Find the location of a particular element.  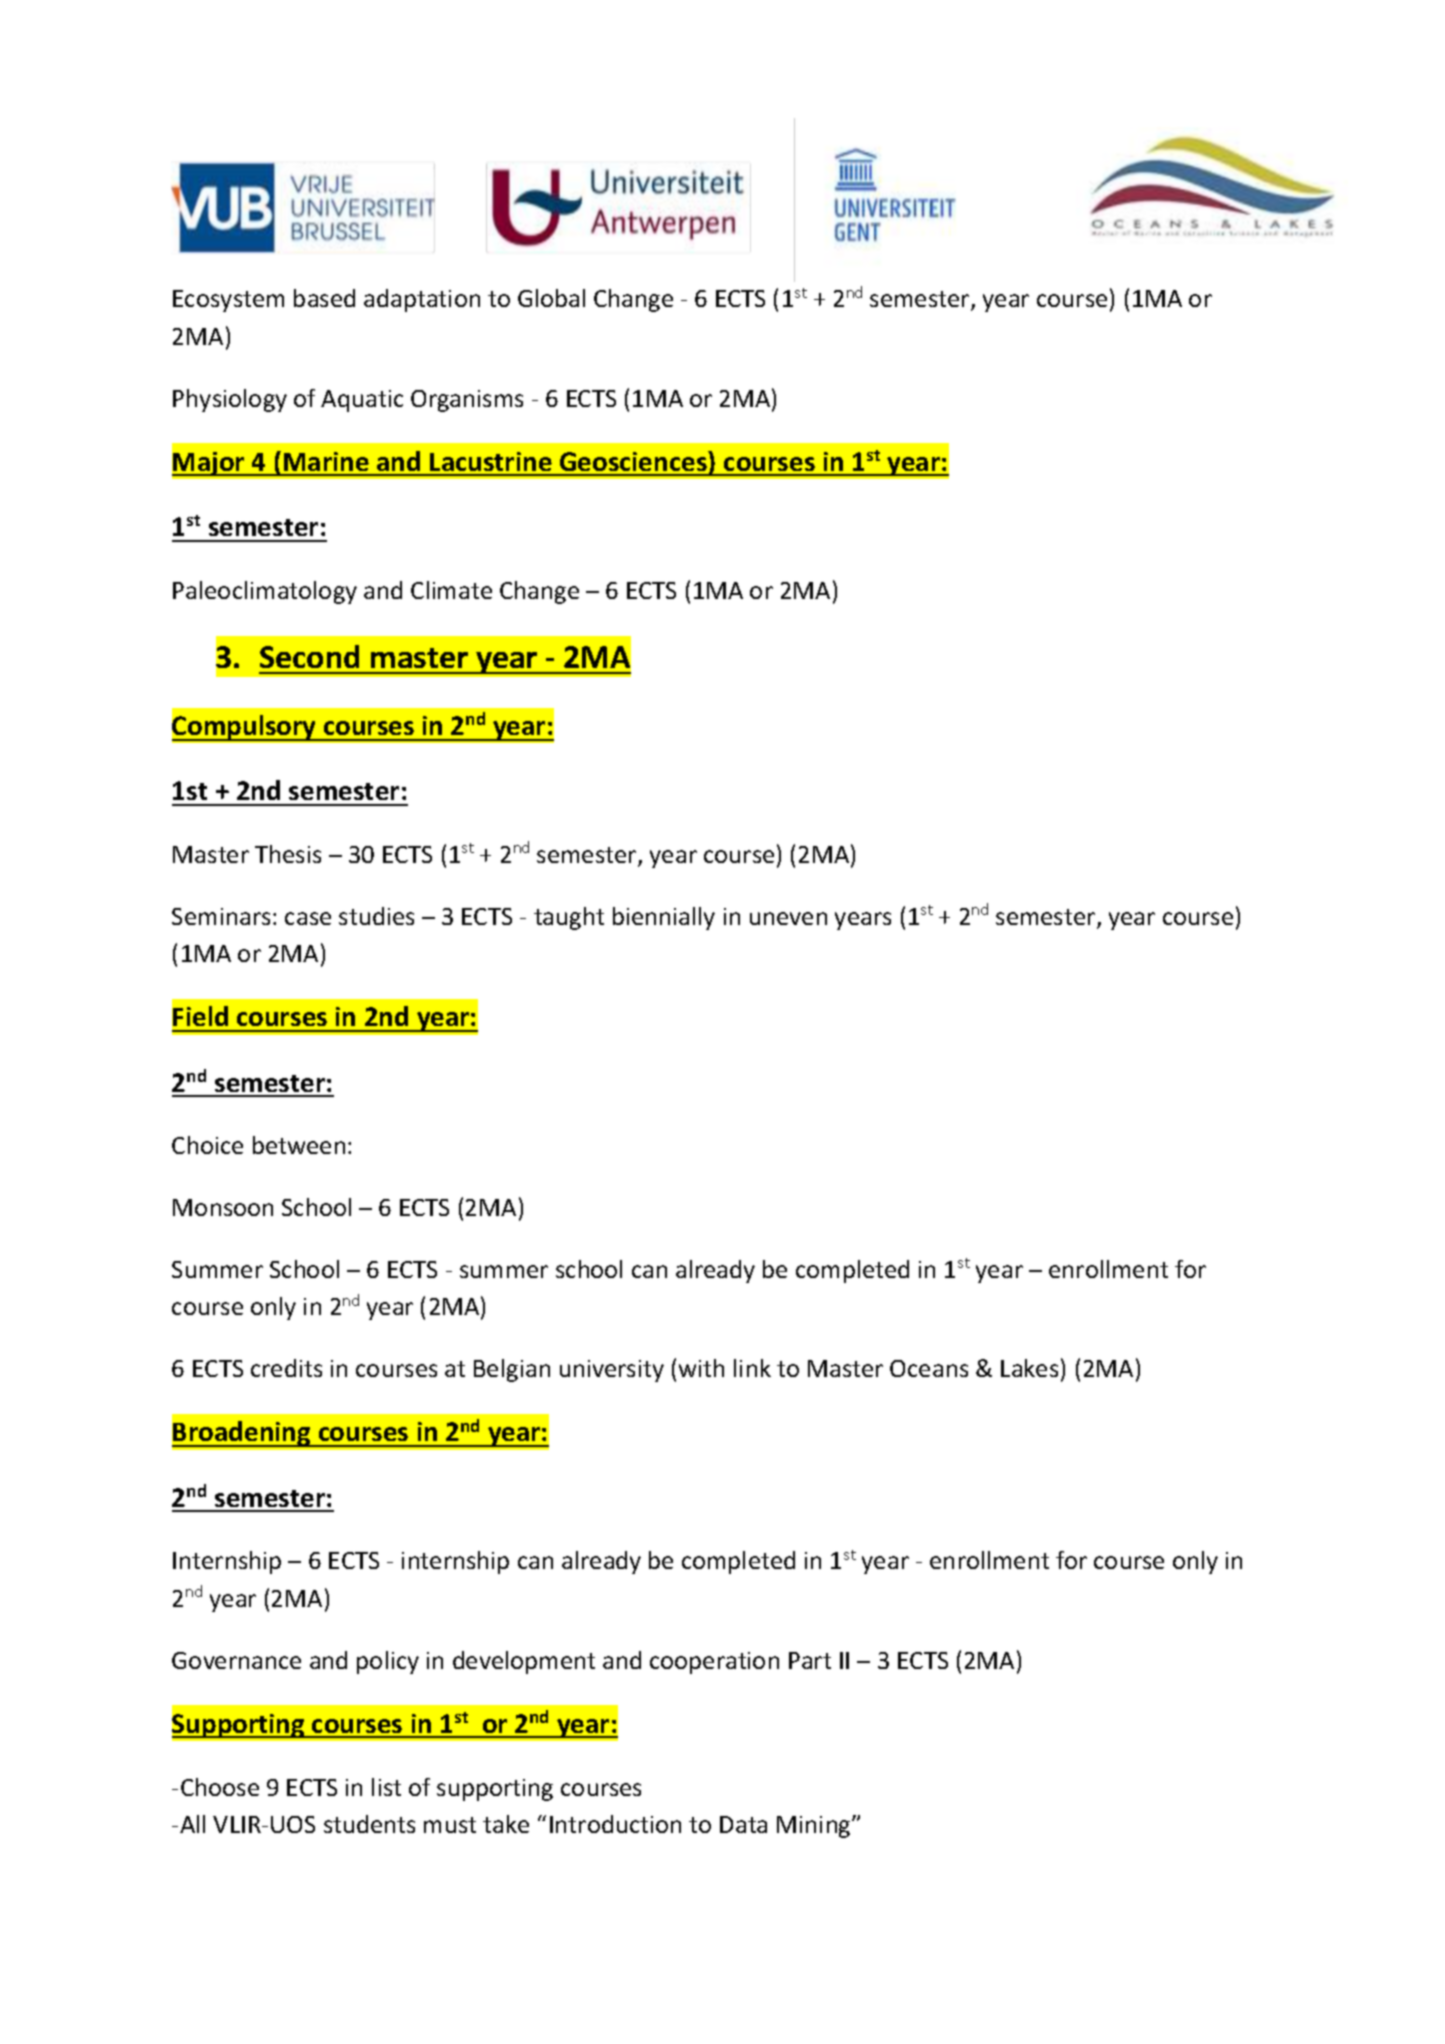

Organisms is located at coordinates (467, 401).
